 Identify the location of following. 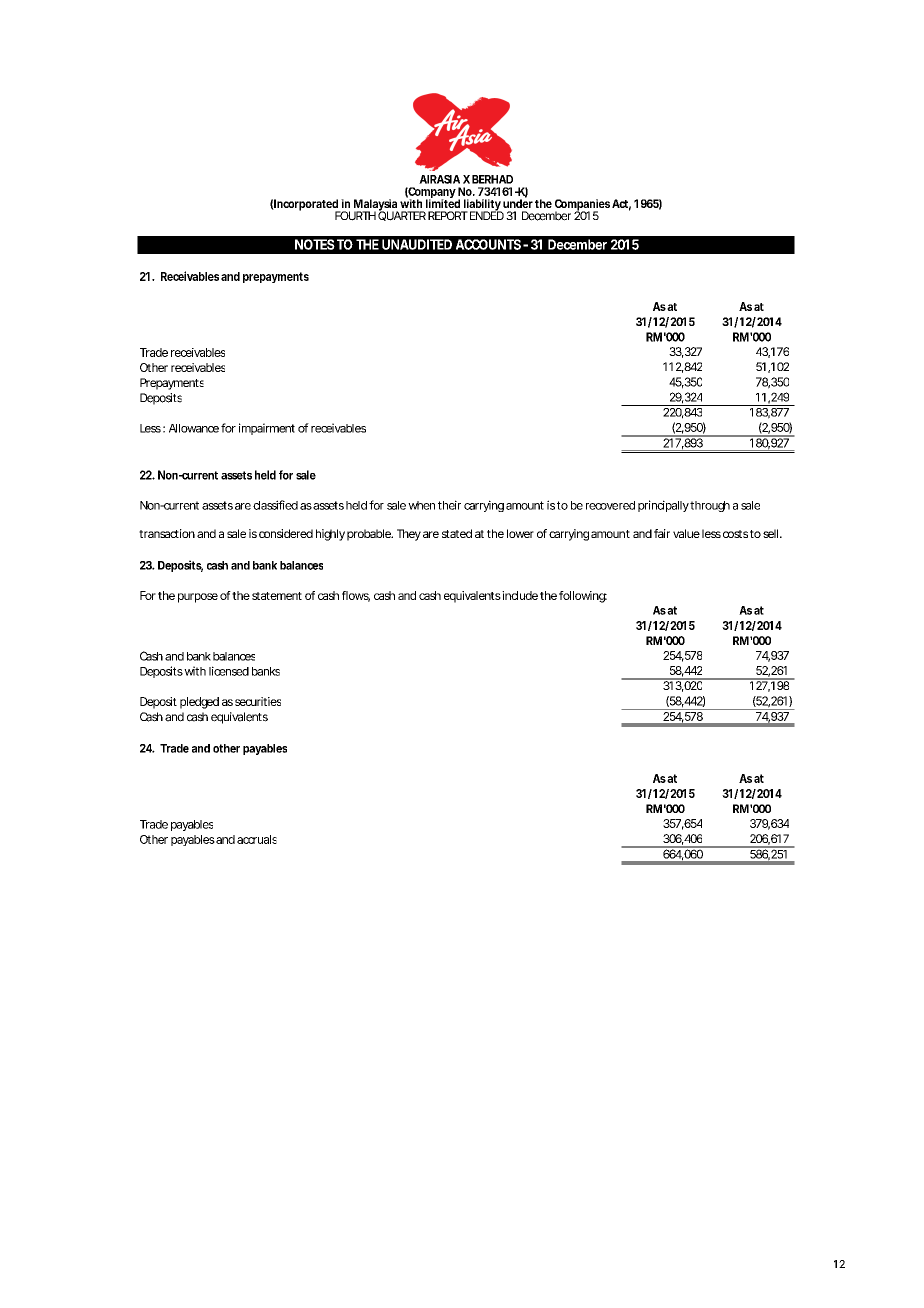
(583, 597).
